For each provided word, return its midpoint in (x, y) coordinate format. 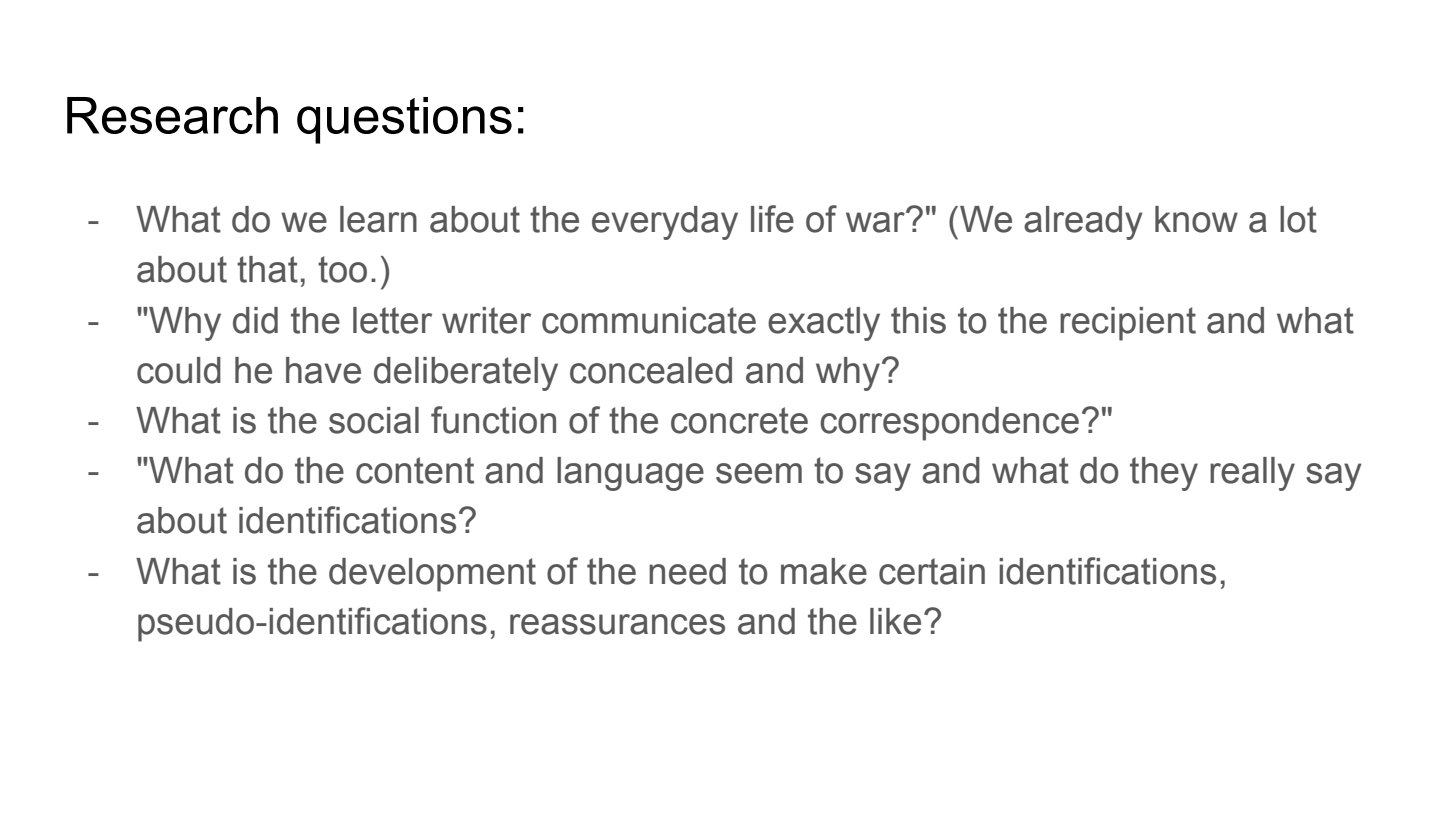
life (772, 219)
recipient (1128, 324)
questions (404, 120)
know (1196, 219)
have (323, 370)
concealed (651, 370)
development (432, 575)
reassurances (617, 624)
